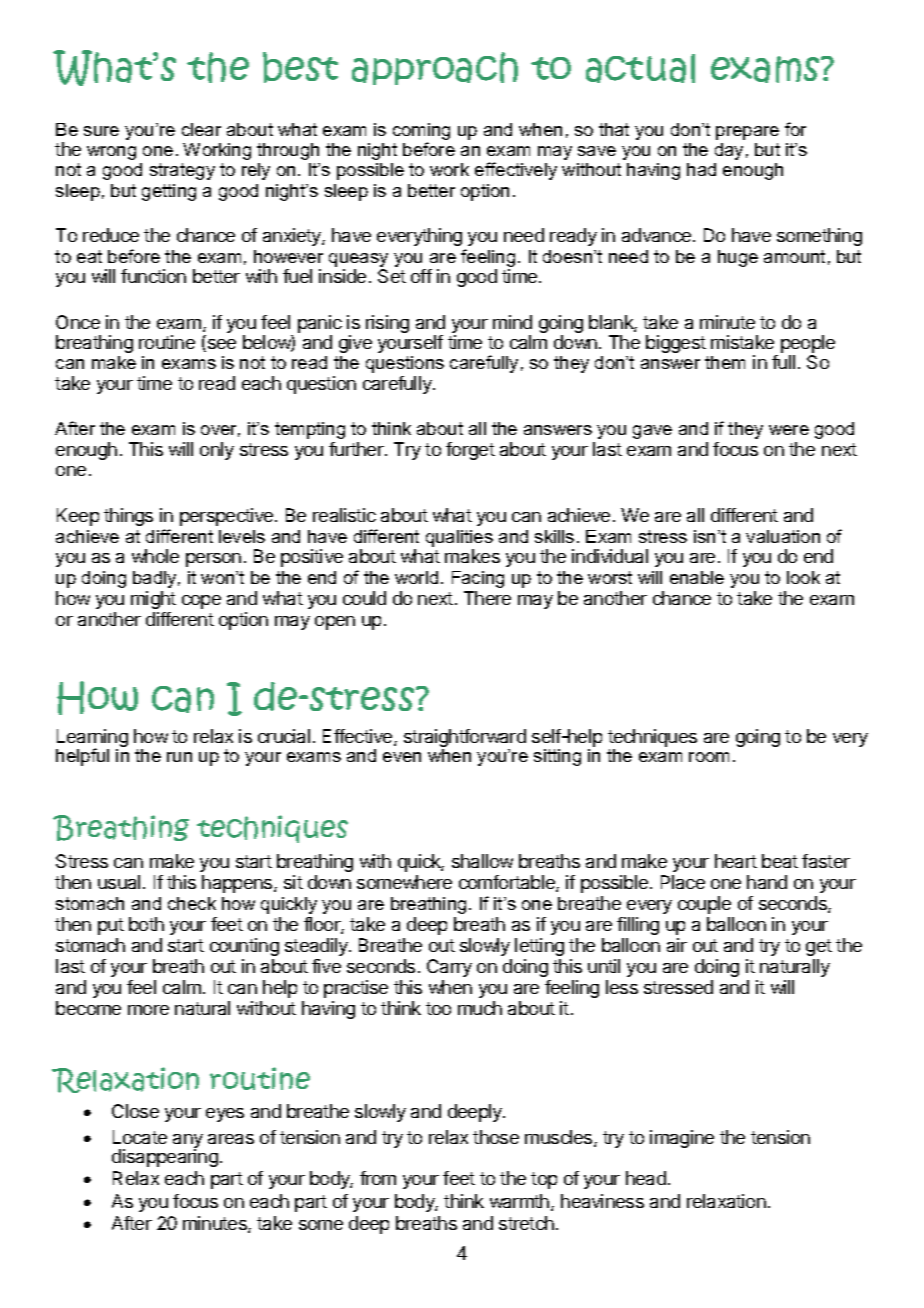  Describe the element at coordinates (435, 68) in the page. I see `approach` at that location.
